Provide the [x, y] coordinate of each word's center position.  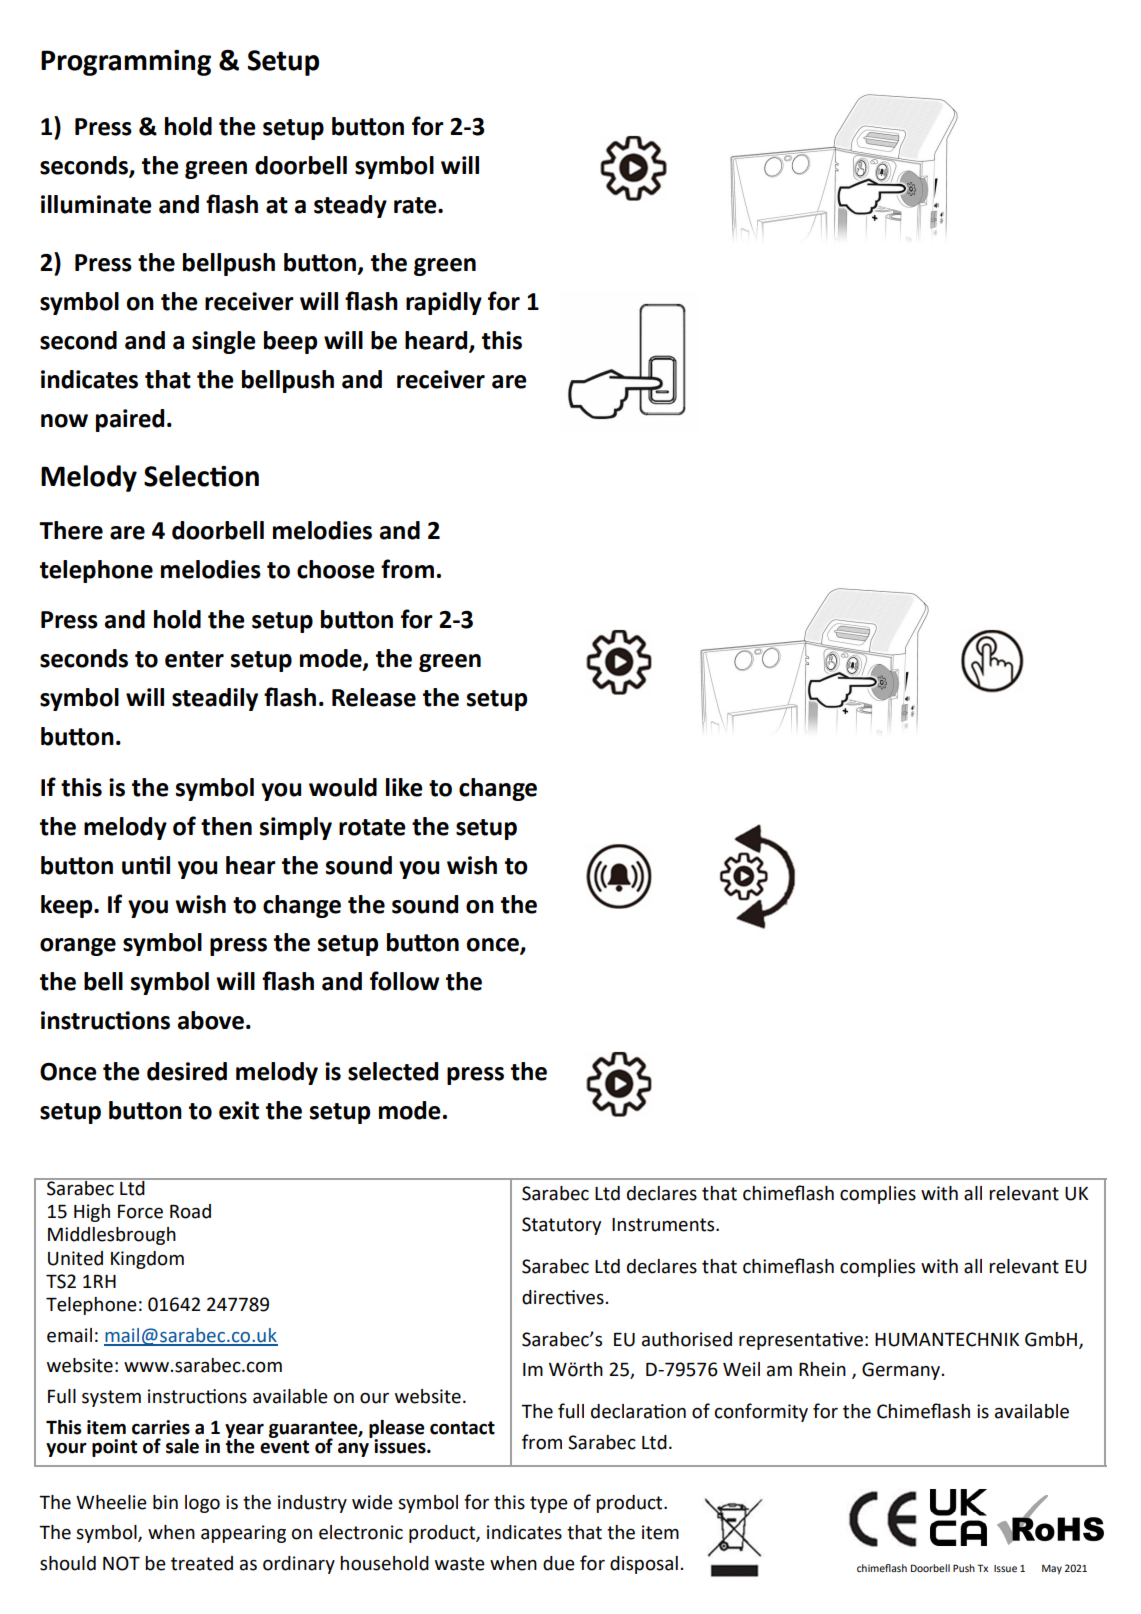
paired [130, 420]
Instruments [664, 1225]
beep [290, 342]
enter [194, 659]
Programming [126, 63]
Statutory [561, 1226]
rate [416, 205]
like [404, 787]
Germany [901, 1371]
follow [405, 981]
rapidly [444, 303]
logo [202, 1504]
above [211, 1020]
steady [350, 206]
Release [374, 697]
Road [190, 1211]
